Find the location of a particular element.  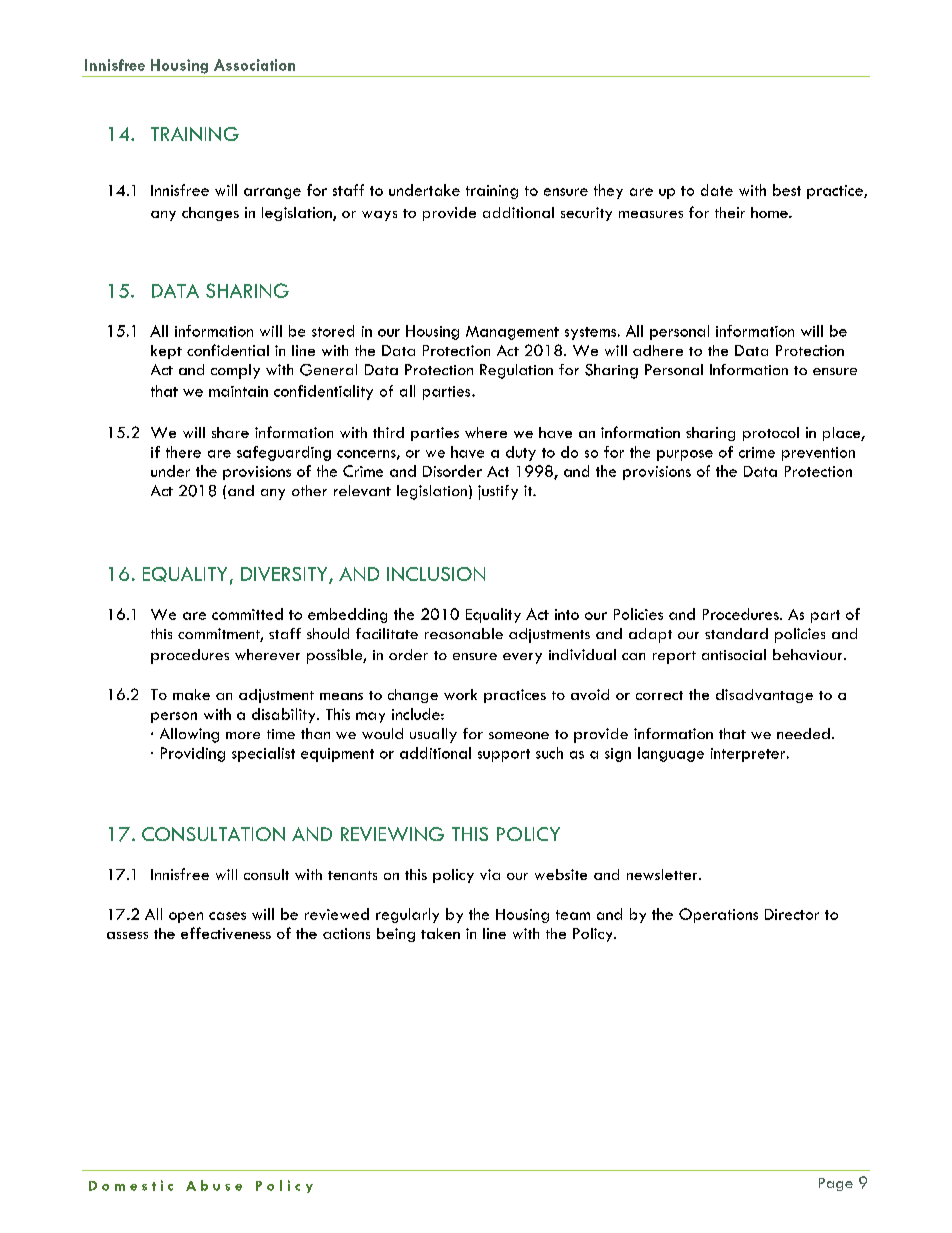

they is located at coordinates (608, 191).
